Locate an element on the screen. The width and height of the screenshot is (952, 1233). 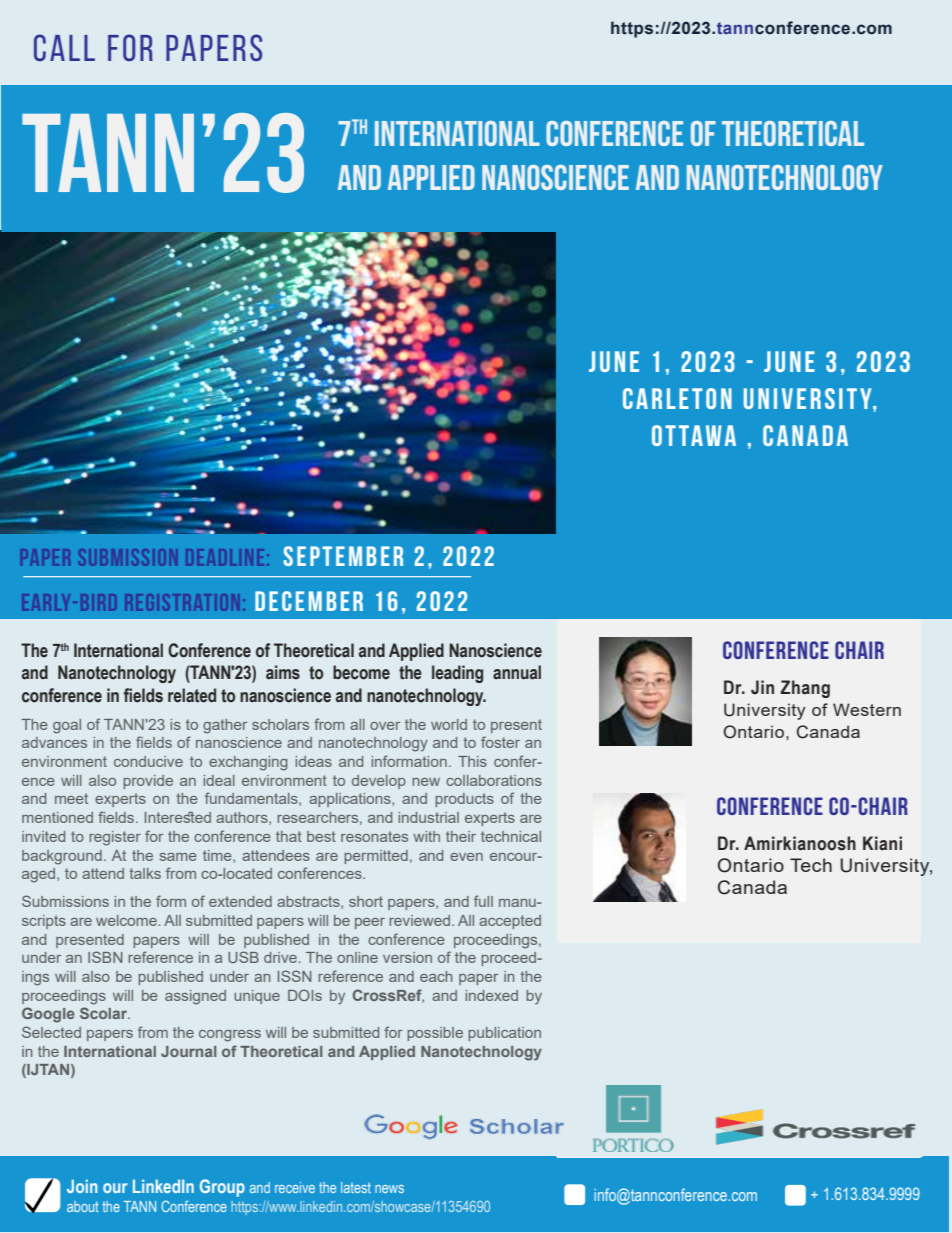
leading is located at coordinates (457, 674).
